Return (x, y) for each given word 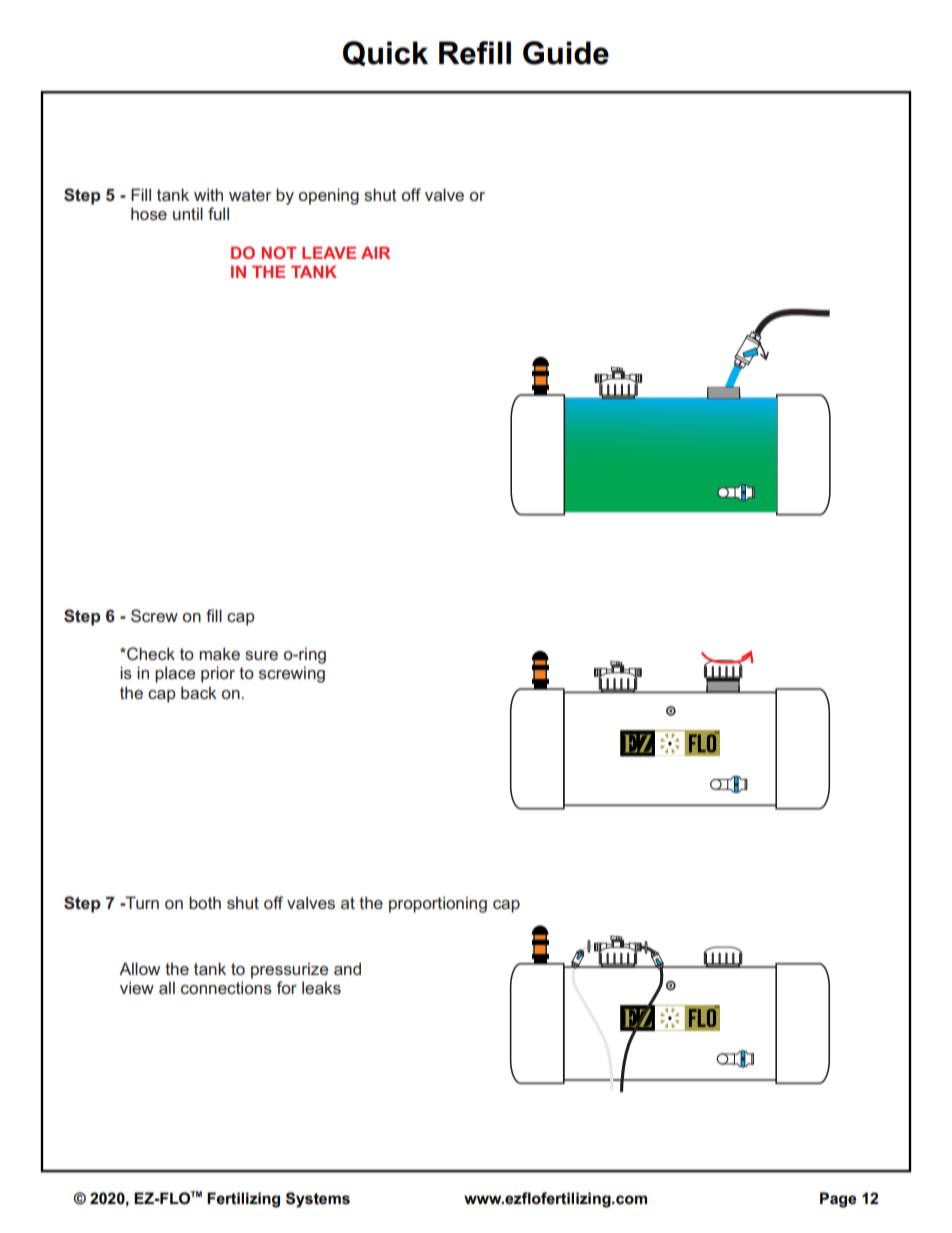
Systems (318, 1200)
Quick (385, 53)
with (208, 194)
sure (261, 655)
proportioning (438, 904)
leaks (321, 987)
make (219, 653)
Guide (566, 53)
